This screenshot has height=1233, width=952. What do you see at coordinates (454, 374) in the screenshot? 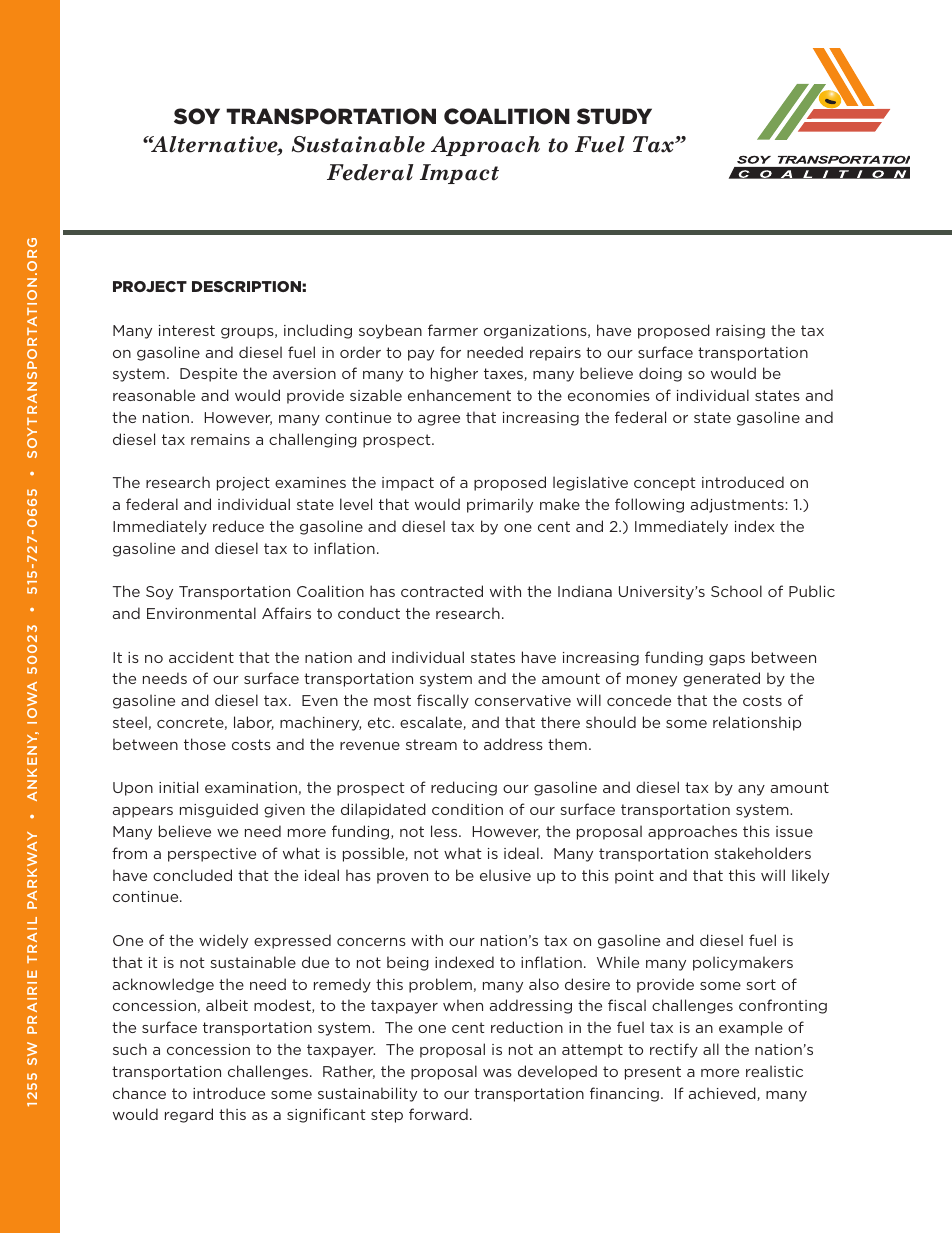
I see `higher` at bounding box center [454, 374].
